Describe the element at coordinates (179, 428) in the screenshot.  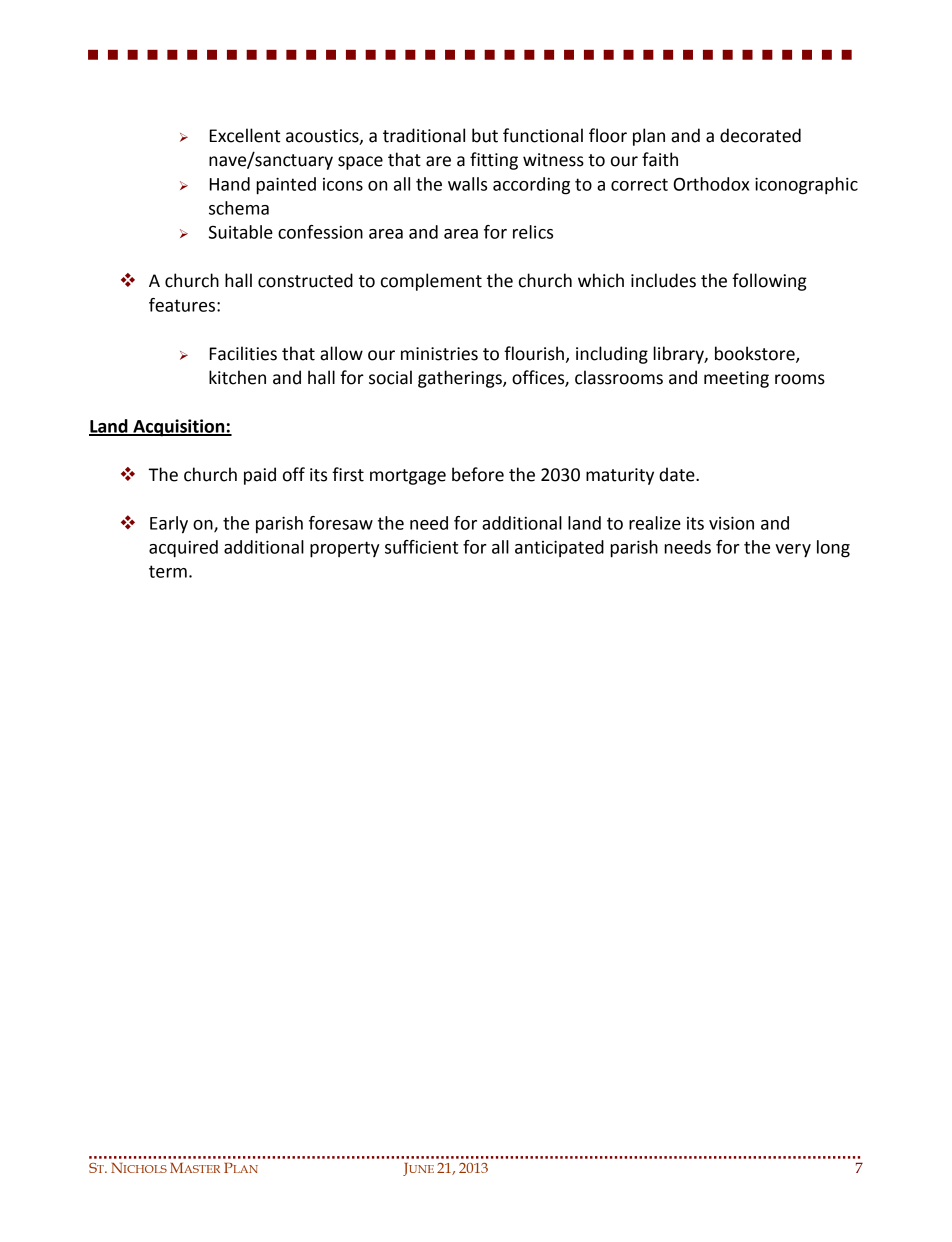
I see `Acquisition` at that location.
